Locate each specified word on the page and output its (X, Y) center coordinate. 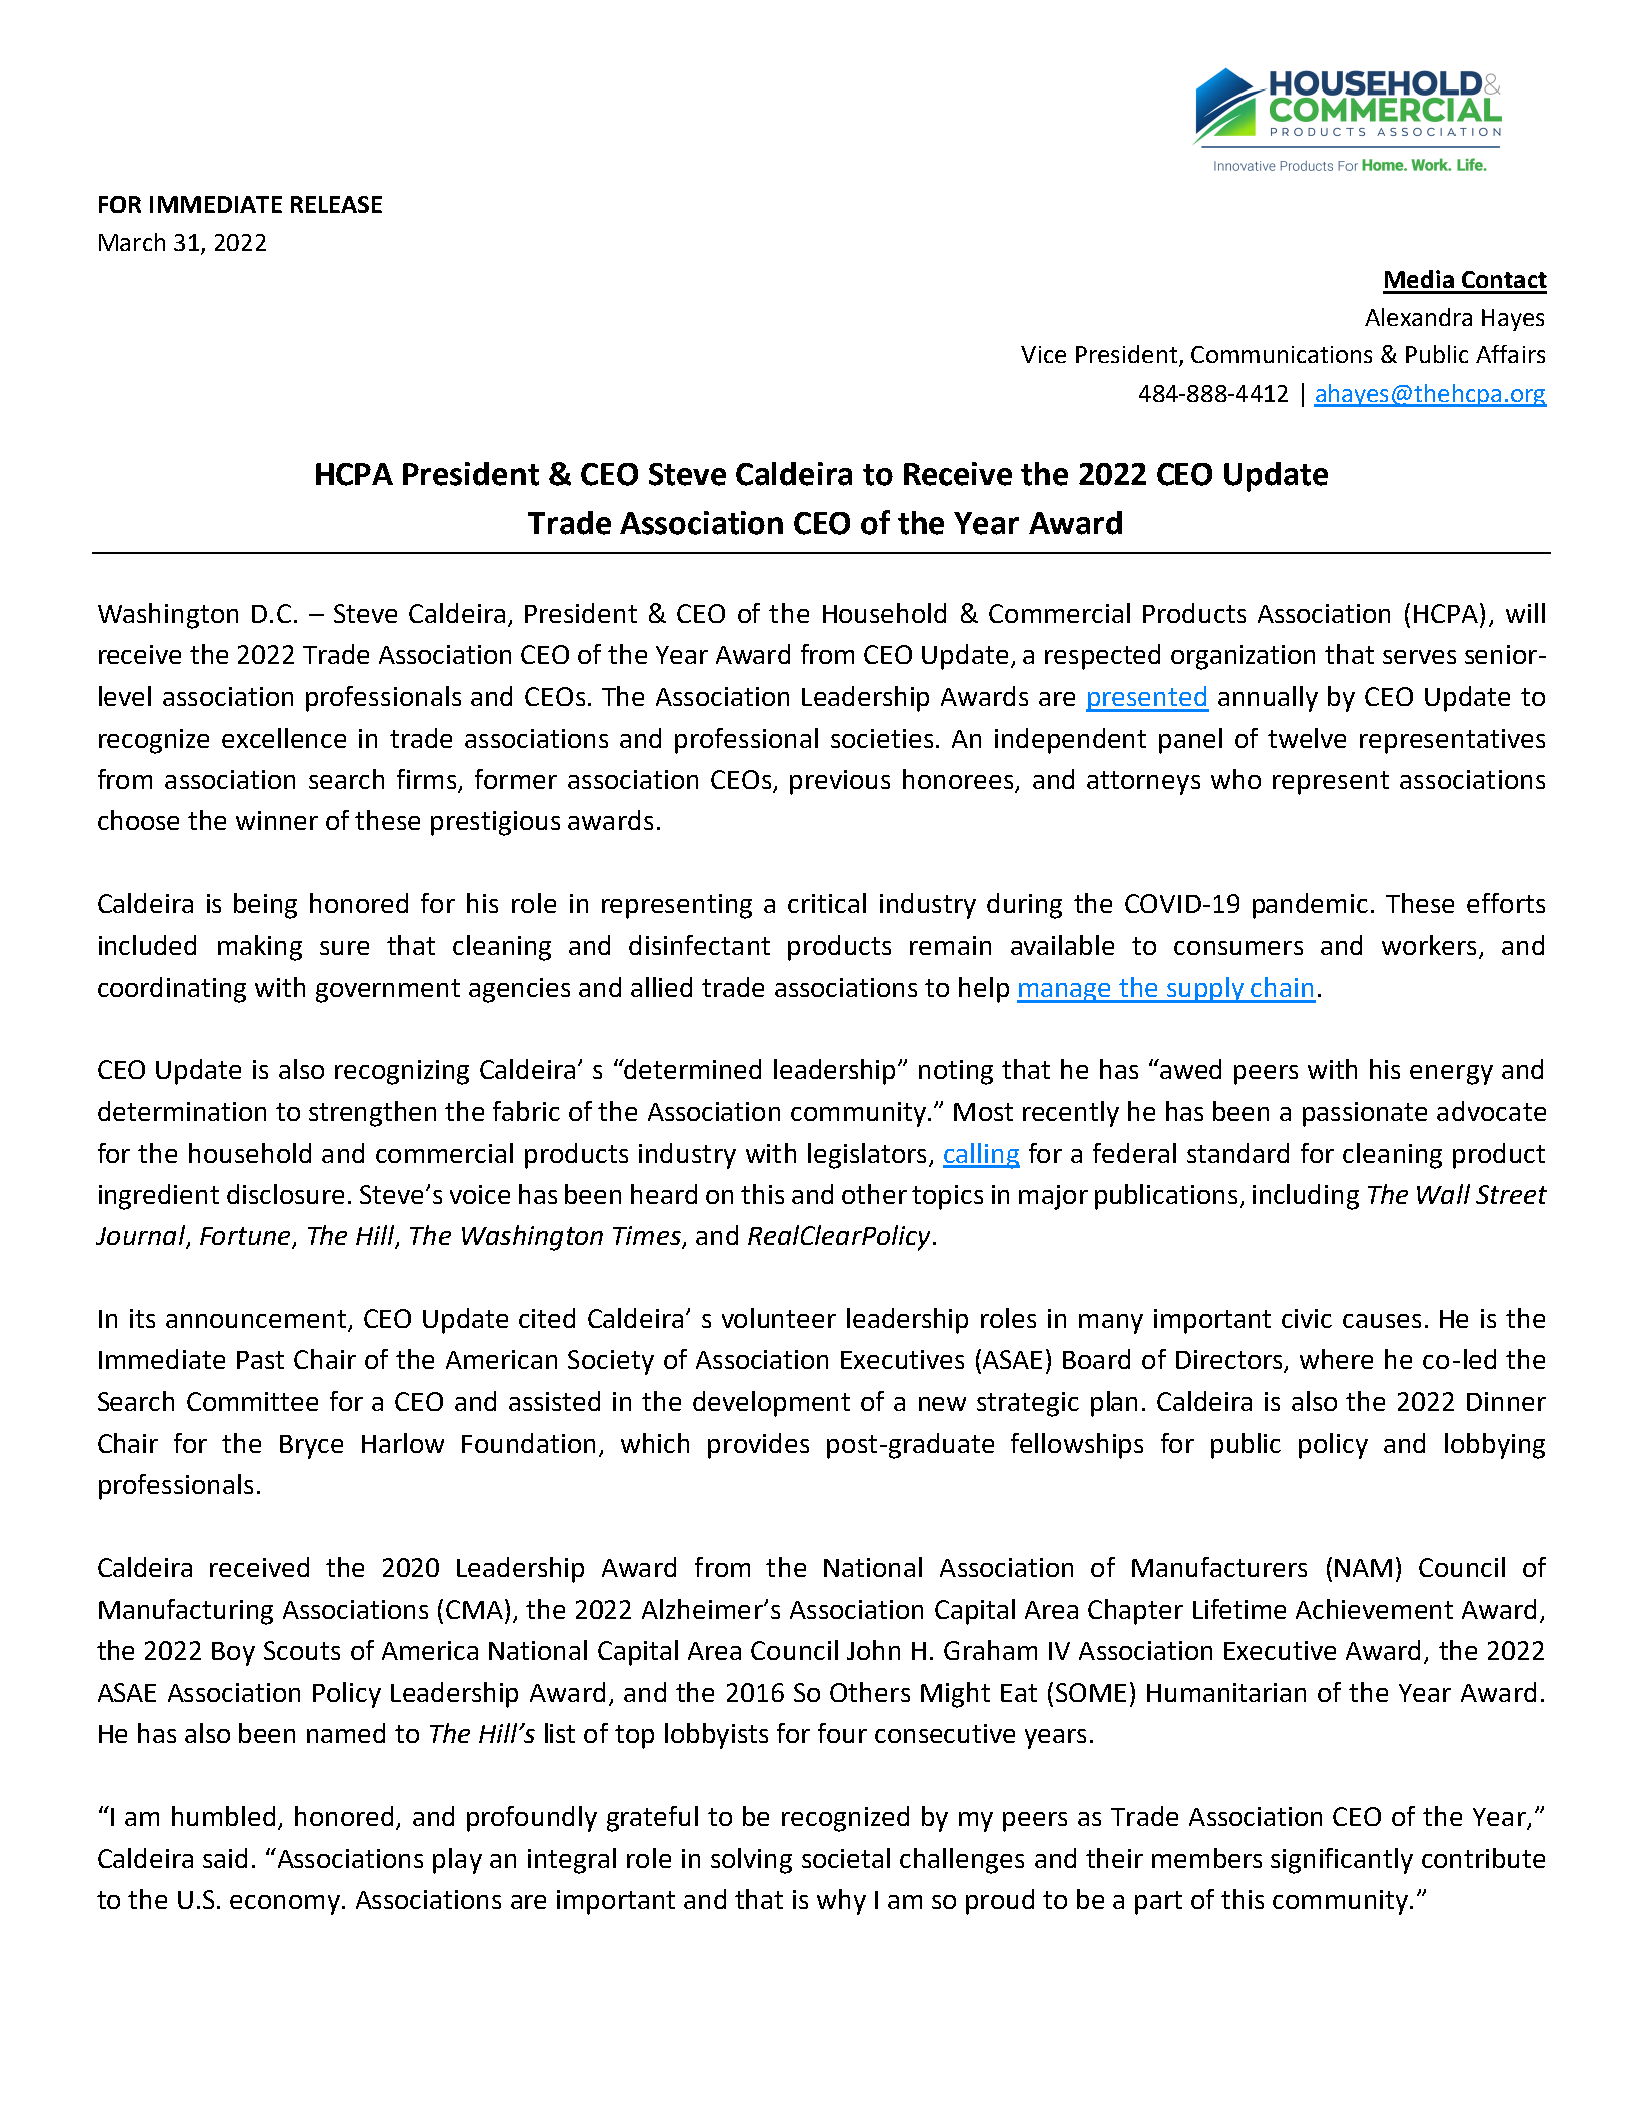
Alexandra (1418, 317)
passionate (1365, 1114)
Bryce (311, 1447)
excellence (284, 738)
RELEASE (336, 204)
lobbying (1495, 1446)
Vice (1043, 354)
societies (882, 738)
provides (758, 1446)
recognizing (402, 1072)
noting (956, 1072)
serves (1419, 657)
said (225, 1858)
